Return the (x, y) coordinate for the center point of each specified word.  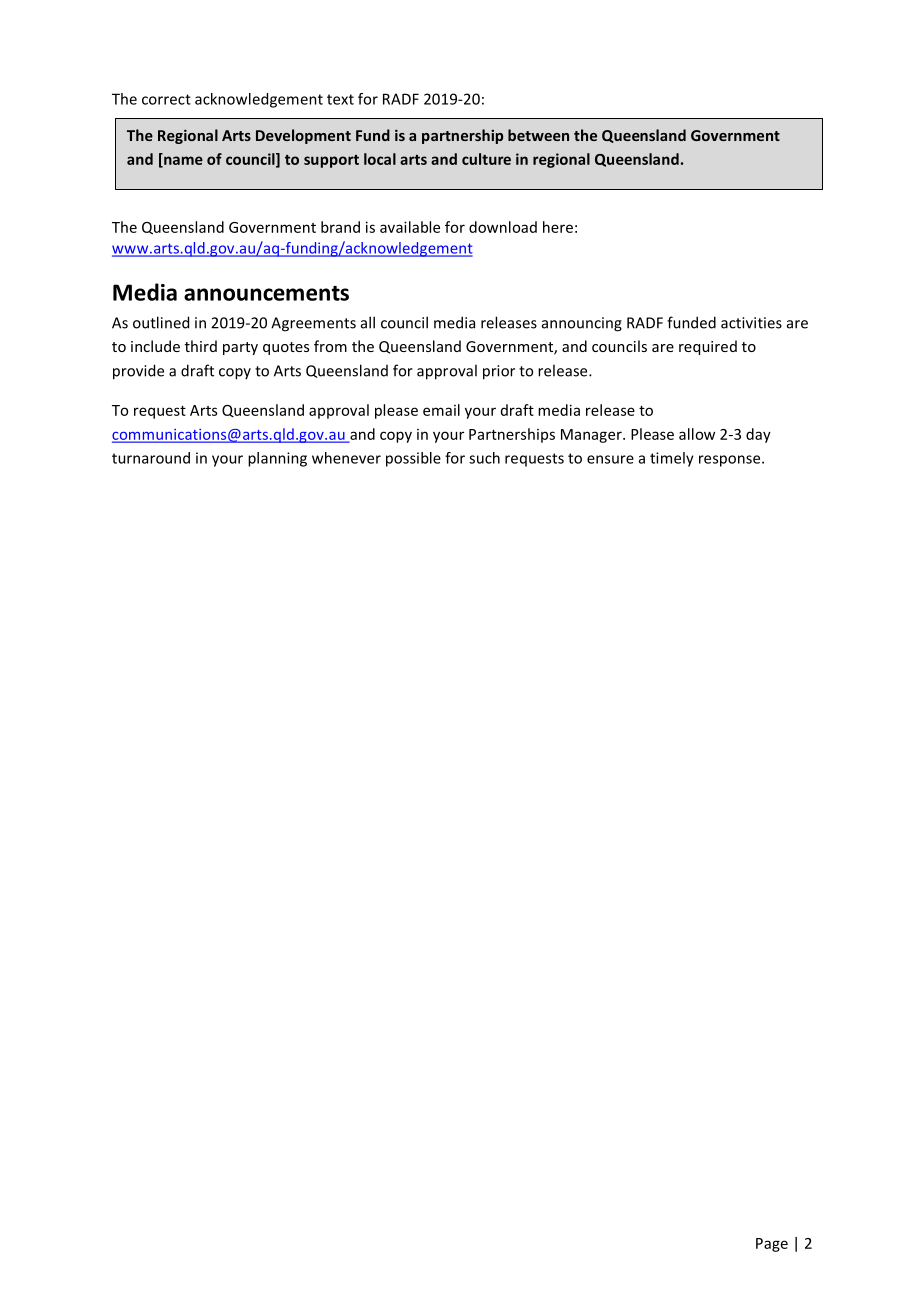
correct (166, 99)
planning (277, 459)
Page (772, 1245)
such (484, 458)
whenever (346, 458)
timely (672, 459)
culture (486, 159)
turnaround (151, 458)
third (201, 346)
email (441, 410)
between (538, 135)
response (731, 461)
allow (697, 434)
